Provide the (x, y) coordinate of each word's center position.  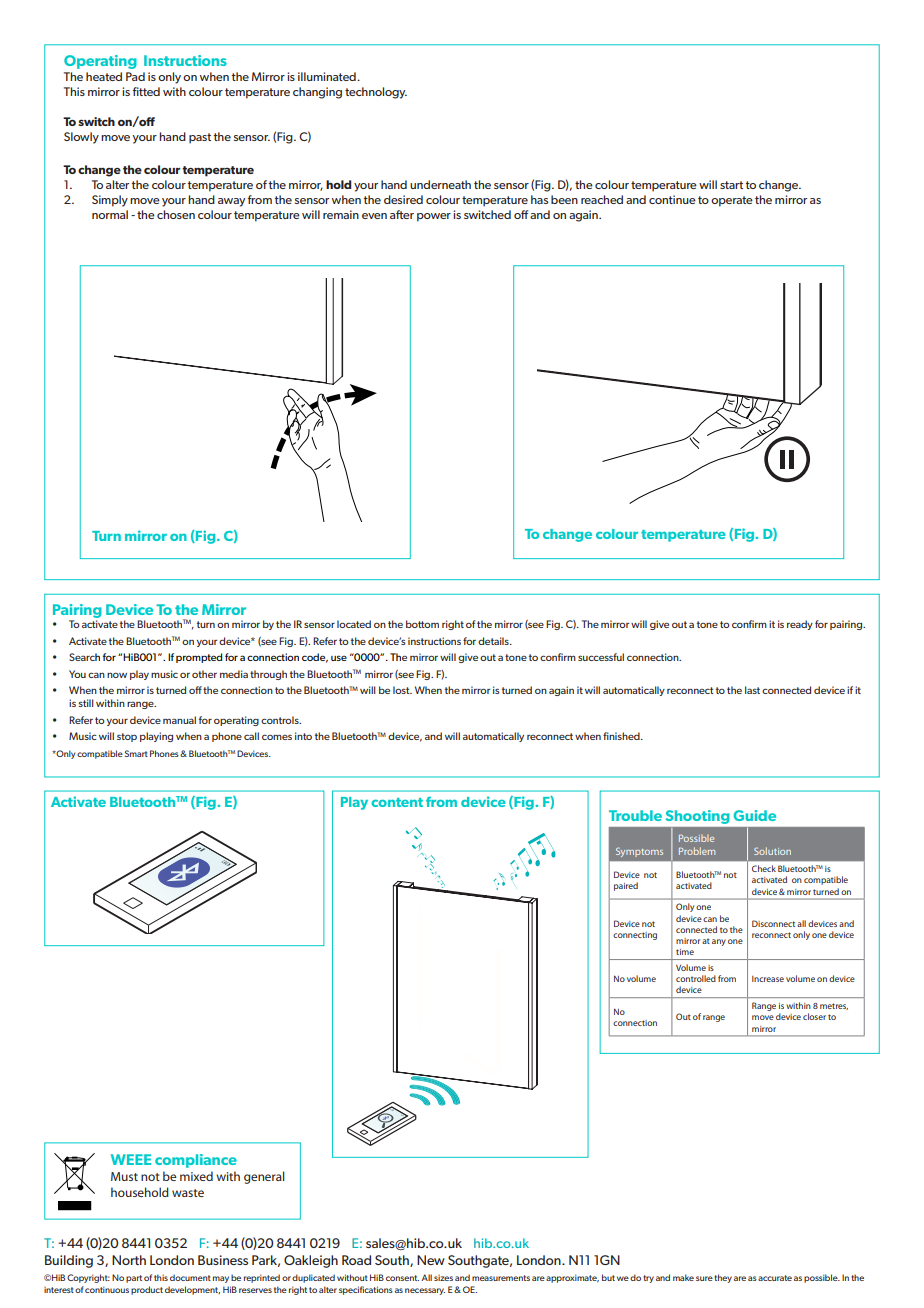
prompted (199, 658)
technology (376, 93)
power (434, 217)
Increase (768, 979)
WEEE (131, 1159)
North (129, 1260)
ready (800, 625)
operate (732, 201)
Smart (136, 753)
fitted (146, 91)
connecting (635, 936)
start (731, 185)
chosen (176, 214)
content (397, 802)
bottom (422, 624)
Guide (755, 815)
